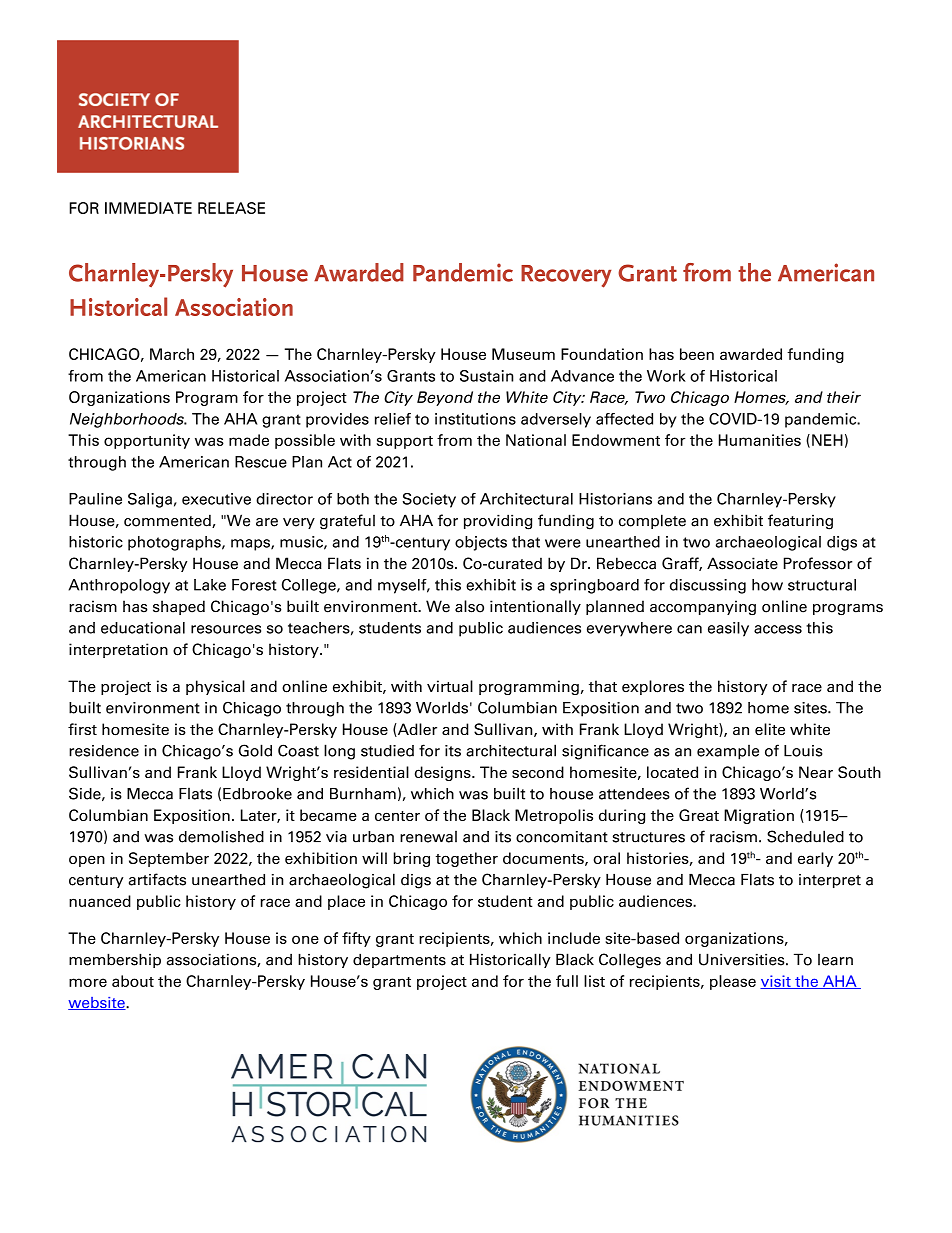  I want to click on shaped, so click(179, 607).
